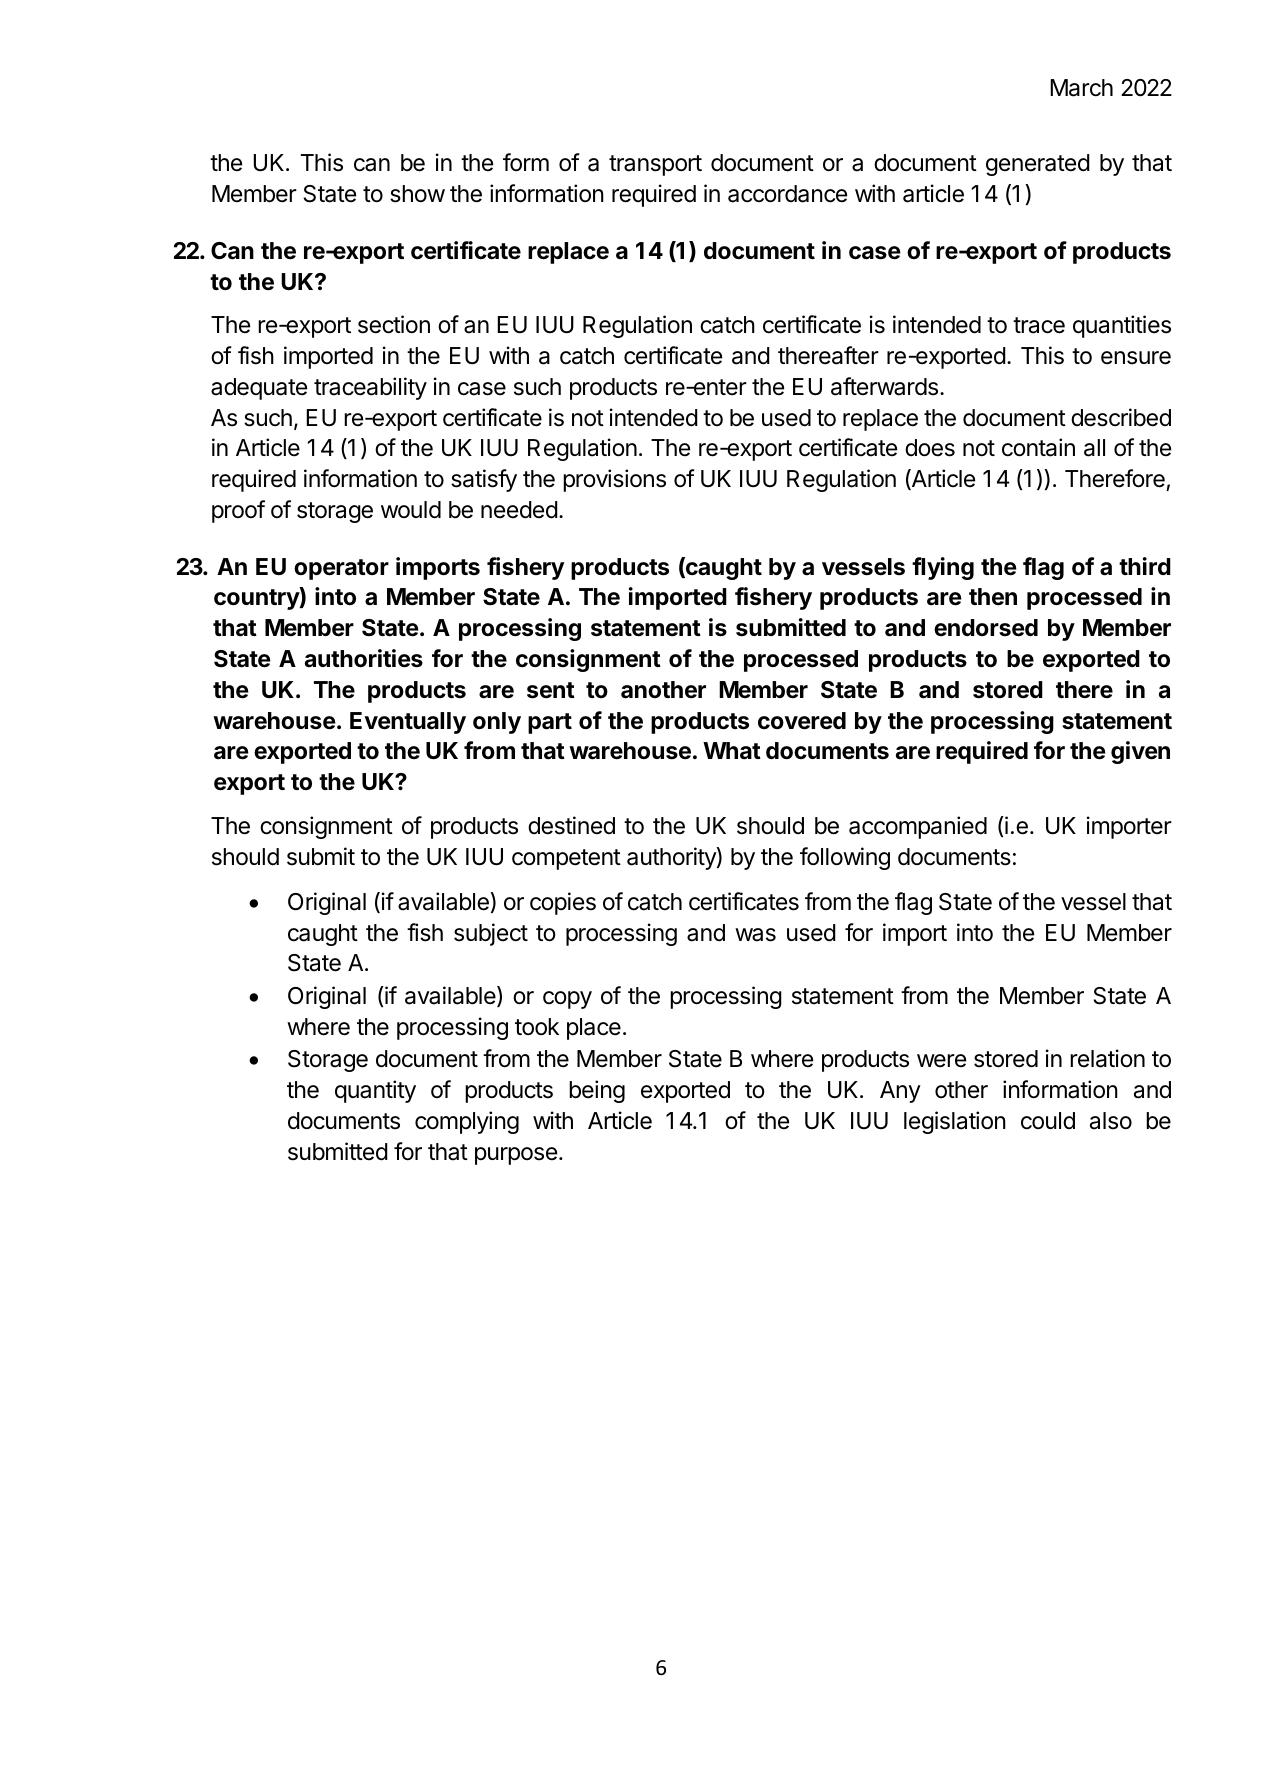  I want to click on authorities, so click(364, 658).
